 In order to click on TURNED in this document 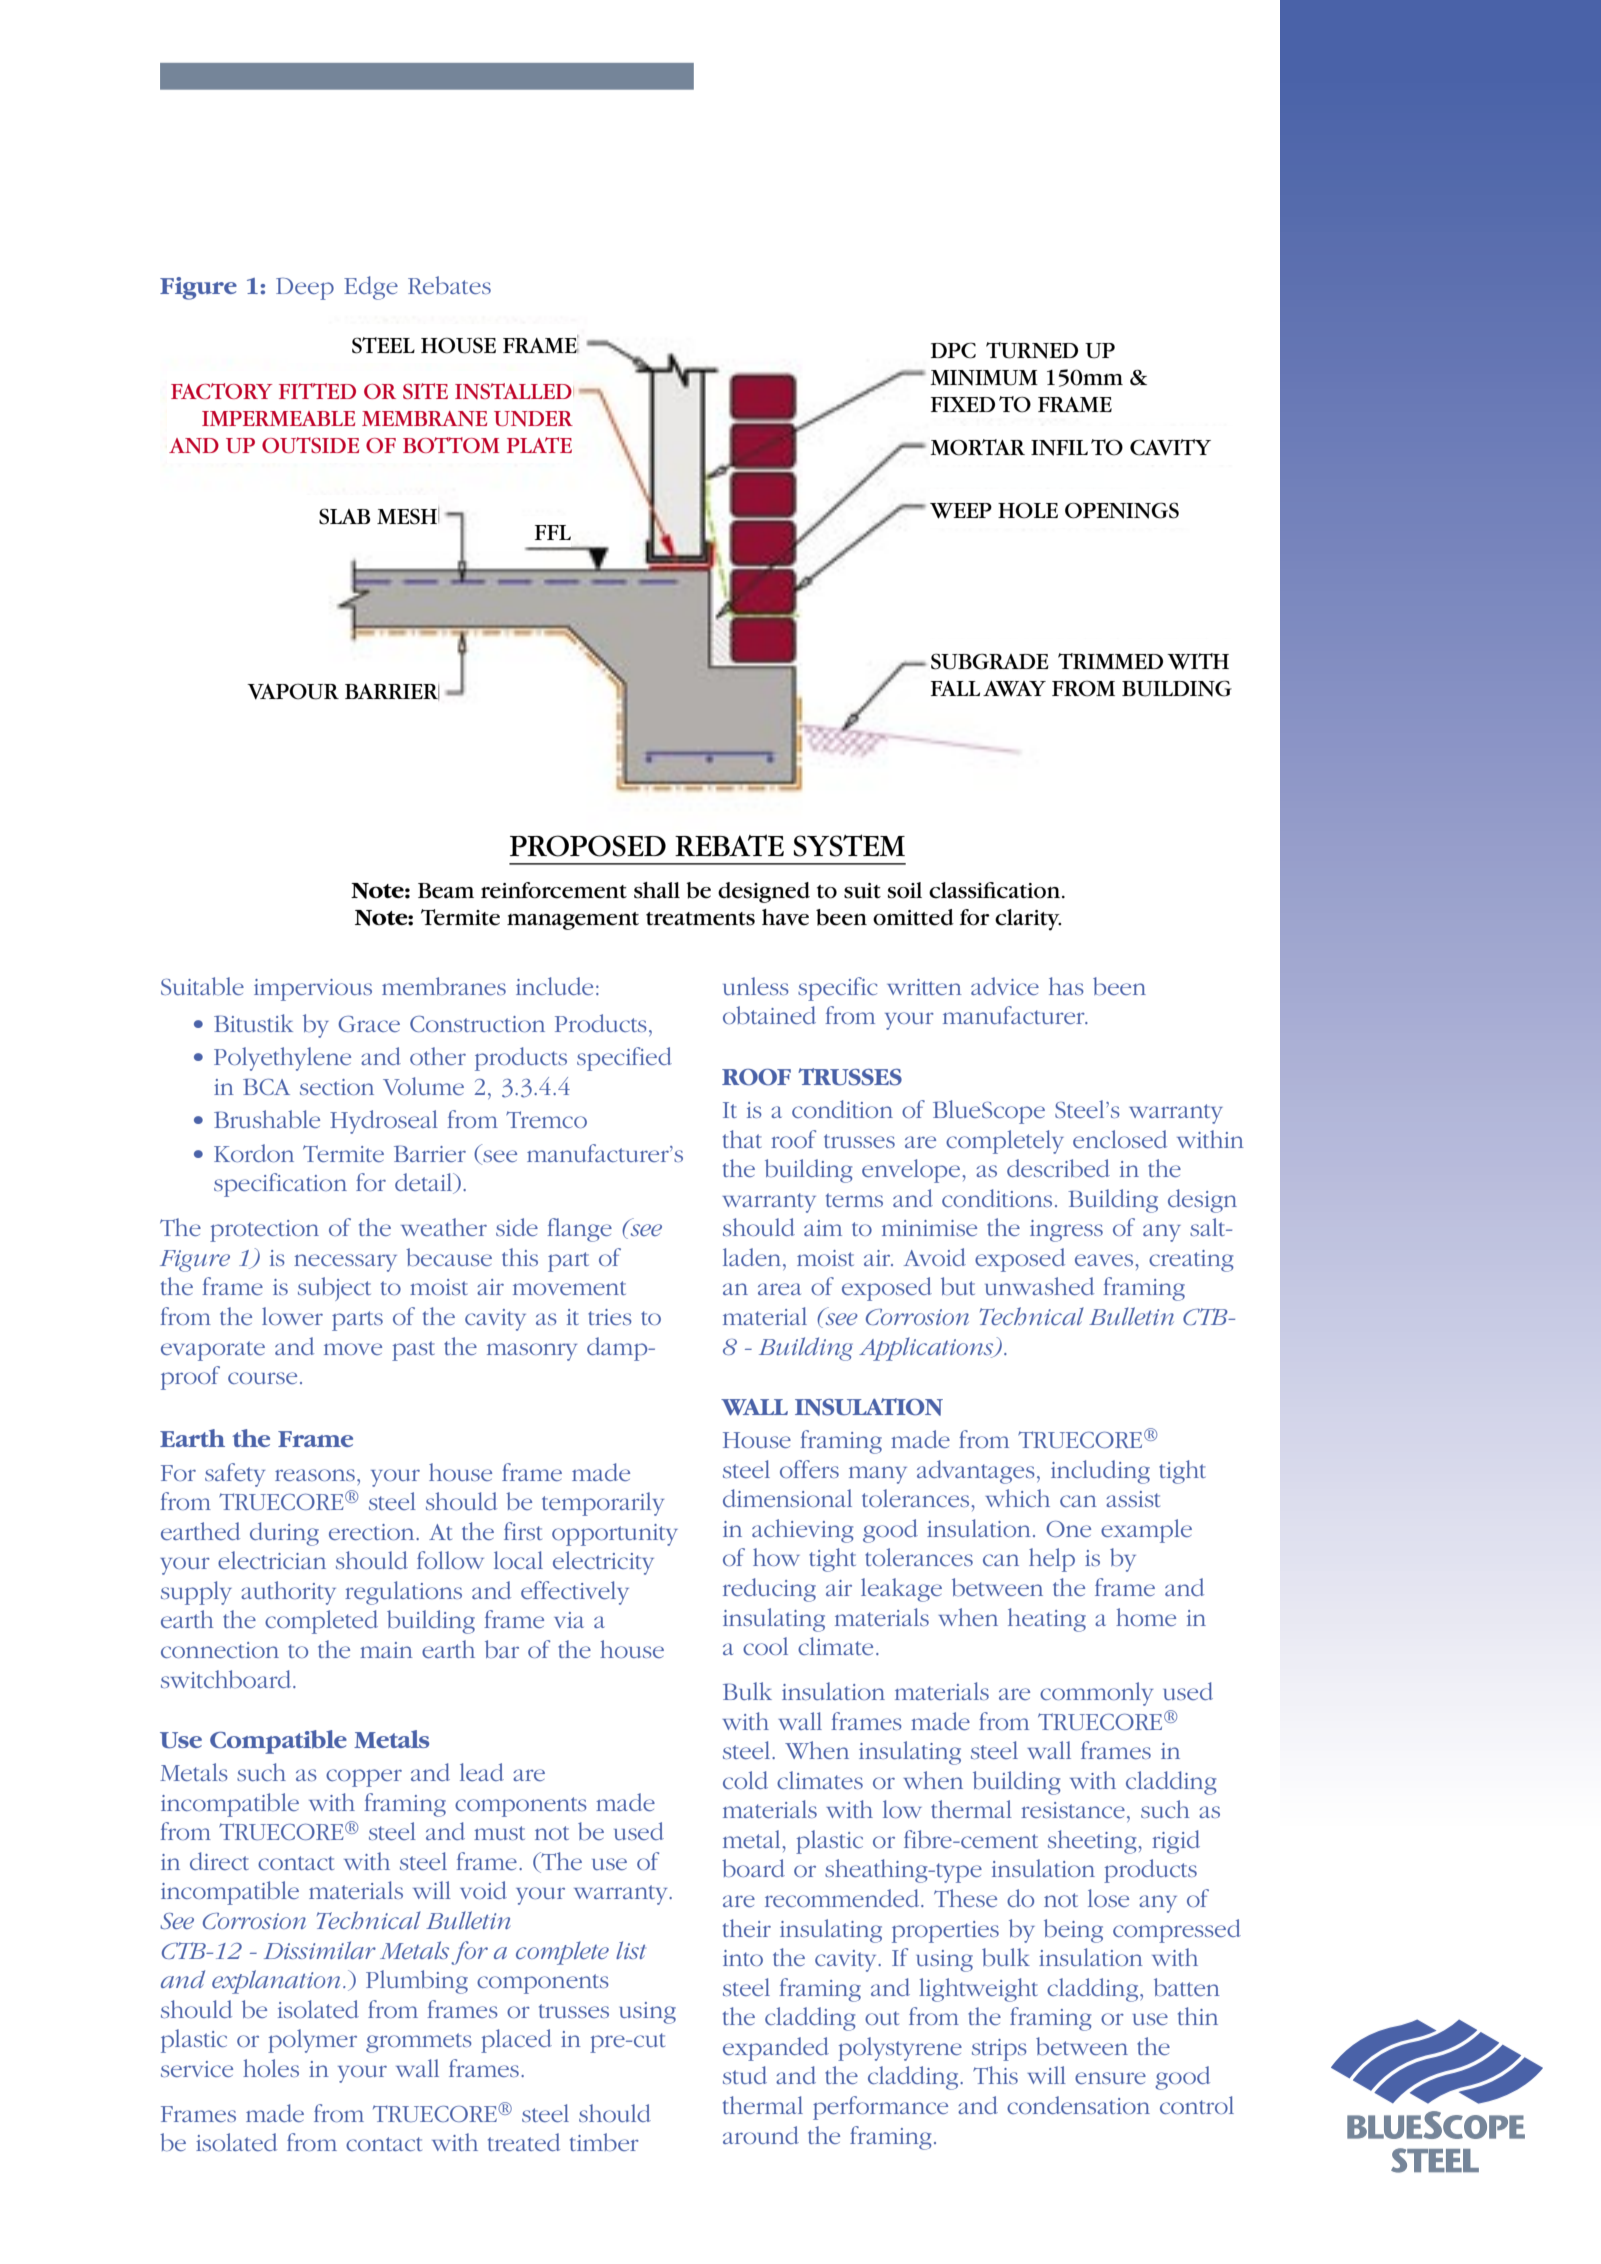, I will do `click(1032, 350)`.
